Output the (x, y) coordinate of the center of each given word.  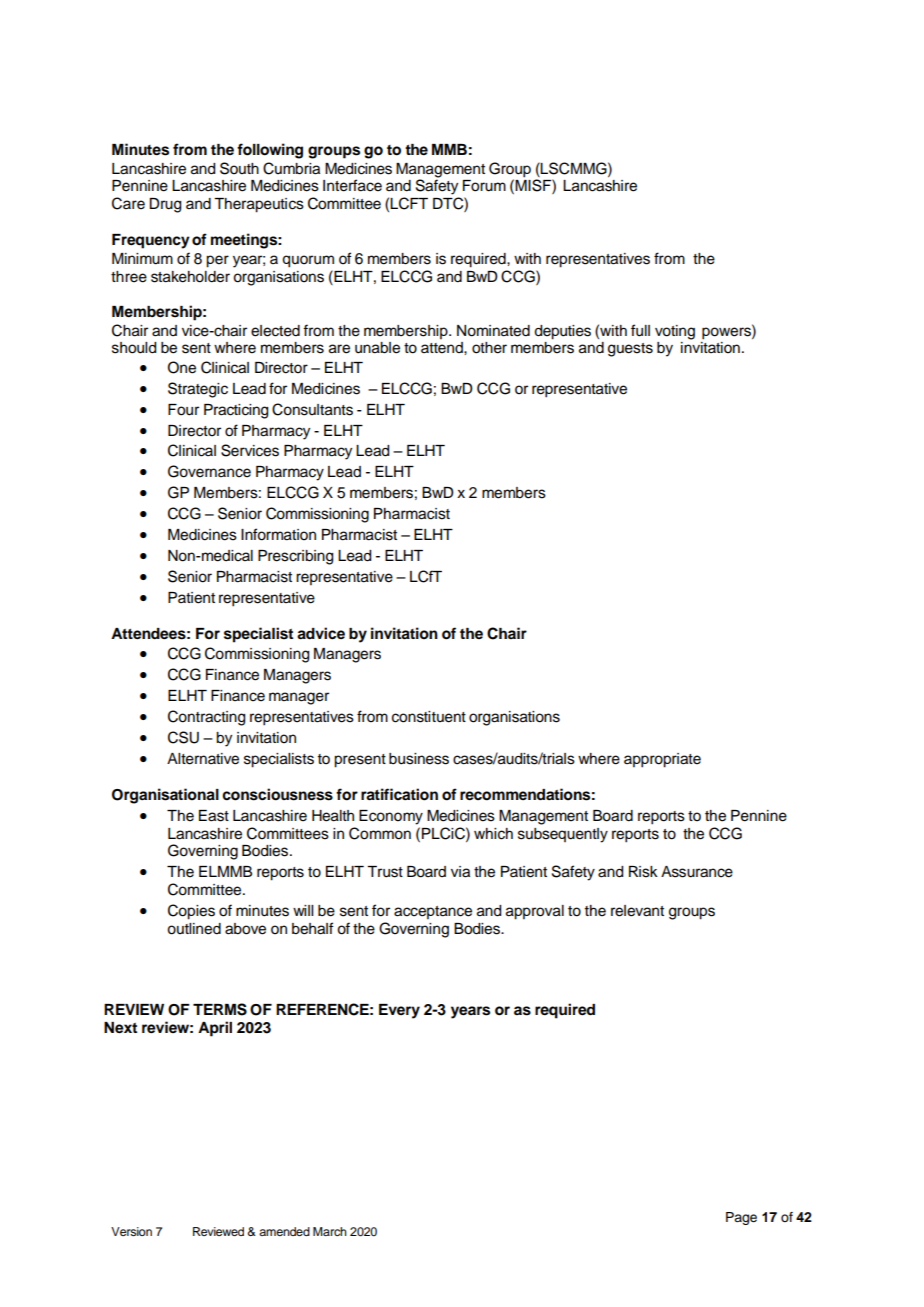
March (330, 1231)
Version (131, 1231)
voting (675, 332)
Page (741, 1218)
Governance (209, 471)
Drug (165, 205)
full (640, 330)
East (214, 816)
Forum (484, 186)
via (460, 872)
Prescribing (295, 557)
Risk (643, 872)
